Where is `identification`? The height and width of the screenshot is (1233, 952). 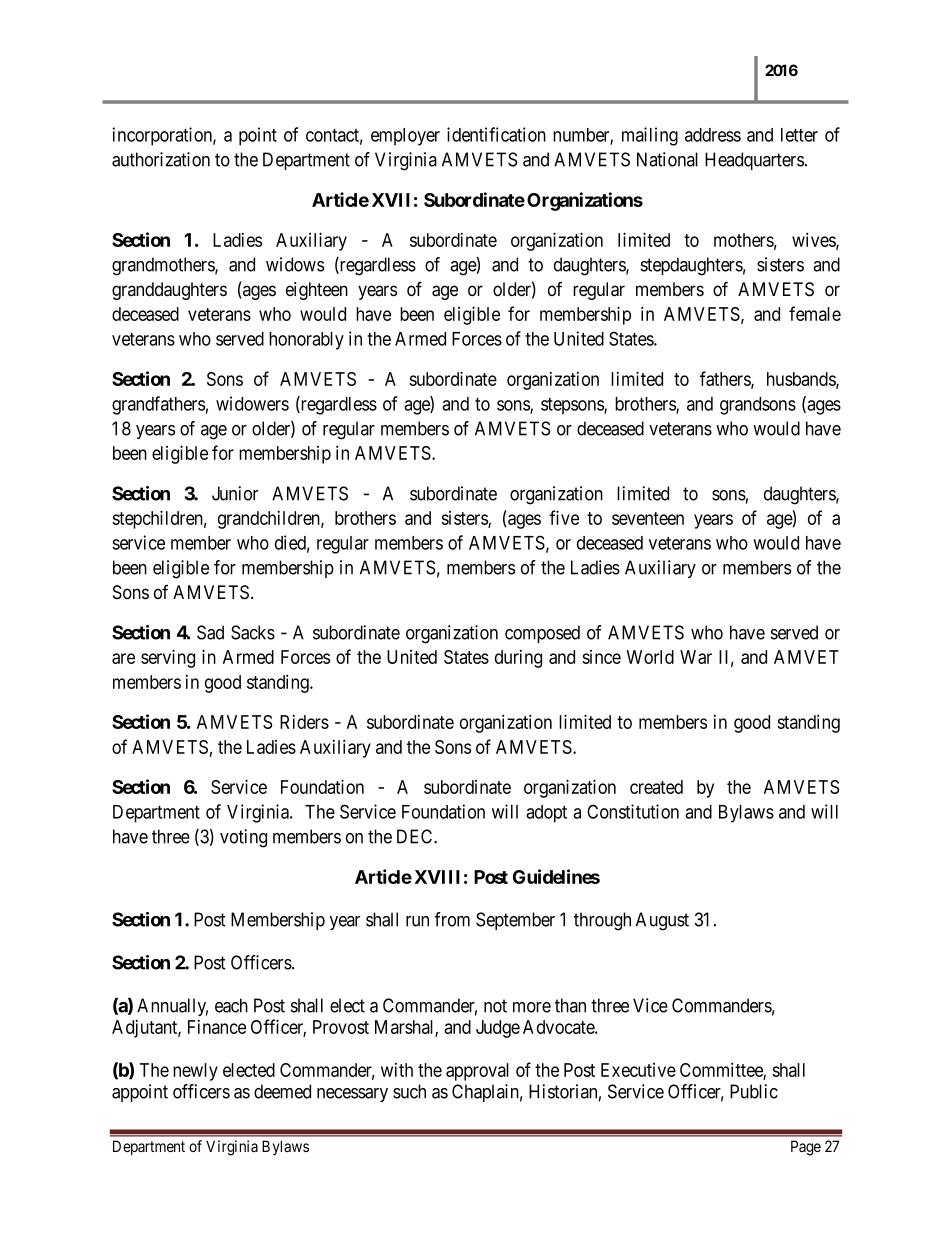
identification is located at coordinates (496, 134).
